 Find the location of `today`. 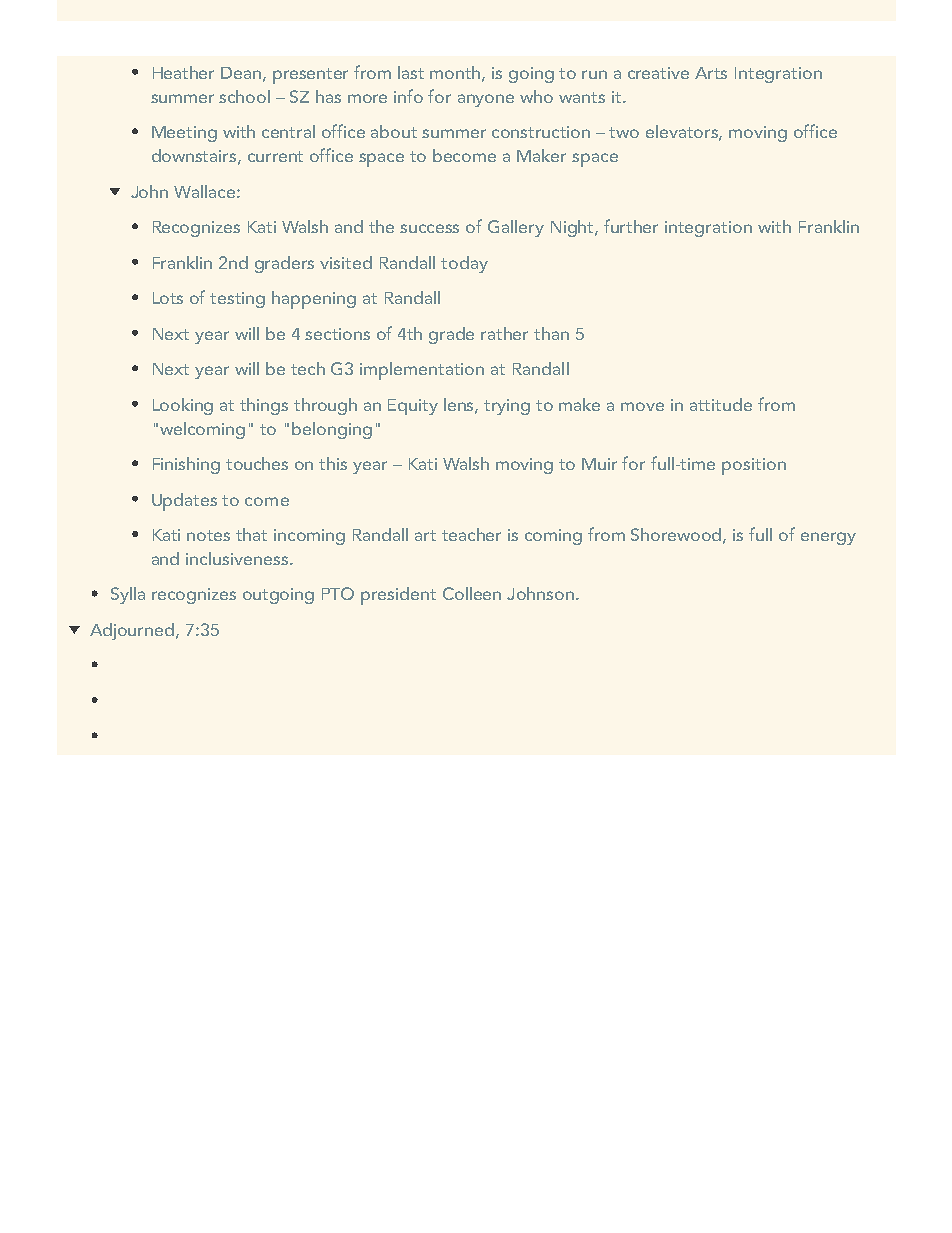

today is located at coordinates (464, 264).
